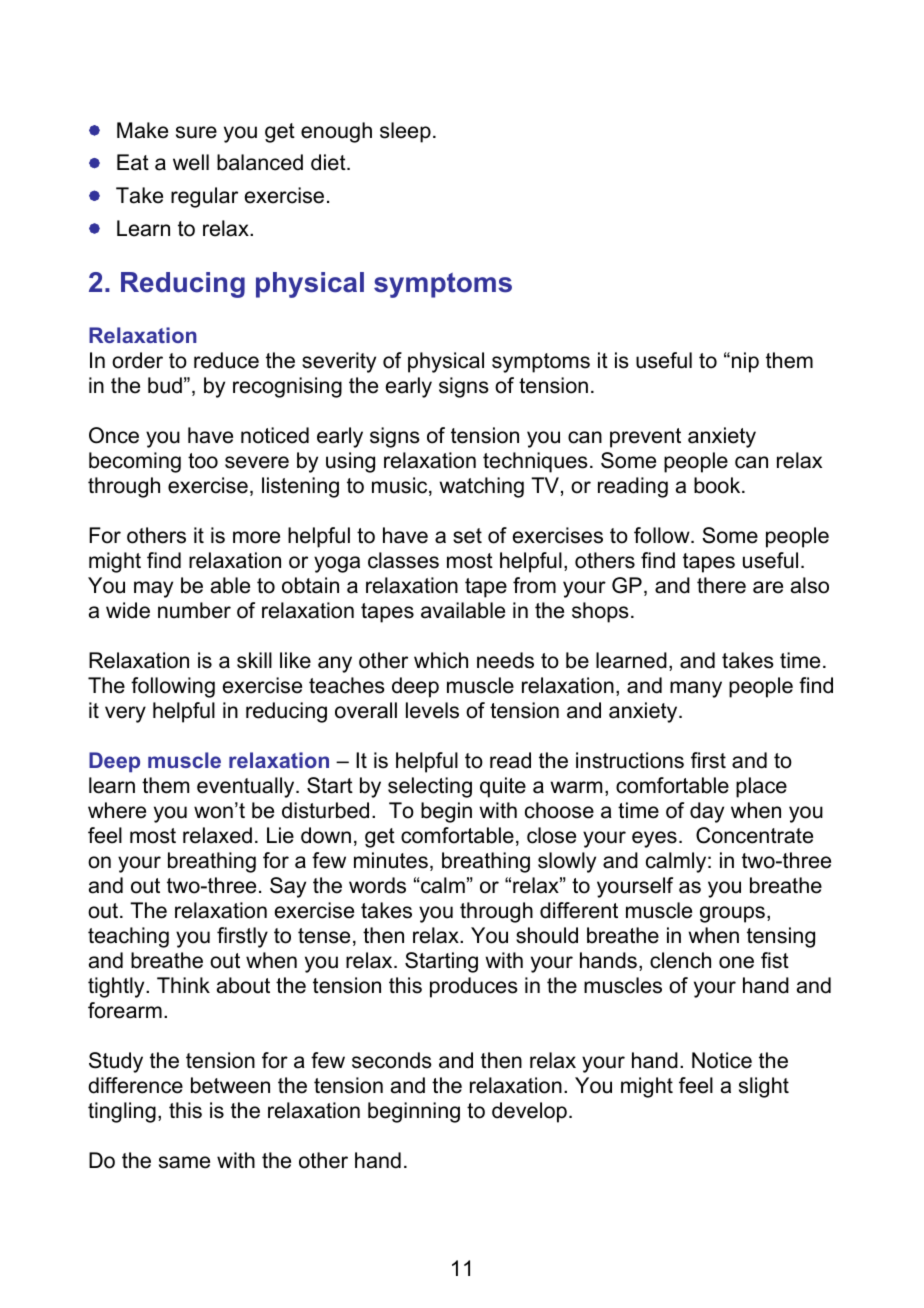  What do you see at coordinates (184, 1162) in the screenshot?
I see `same` at bounding box center [184, 1162].
